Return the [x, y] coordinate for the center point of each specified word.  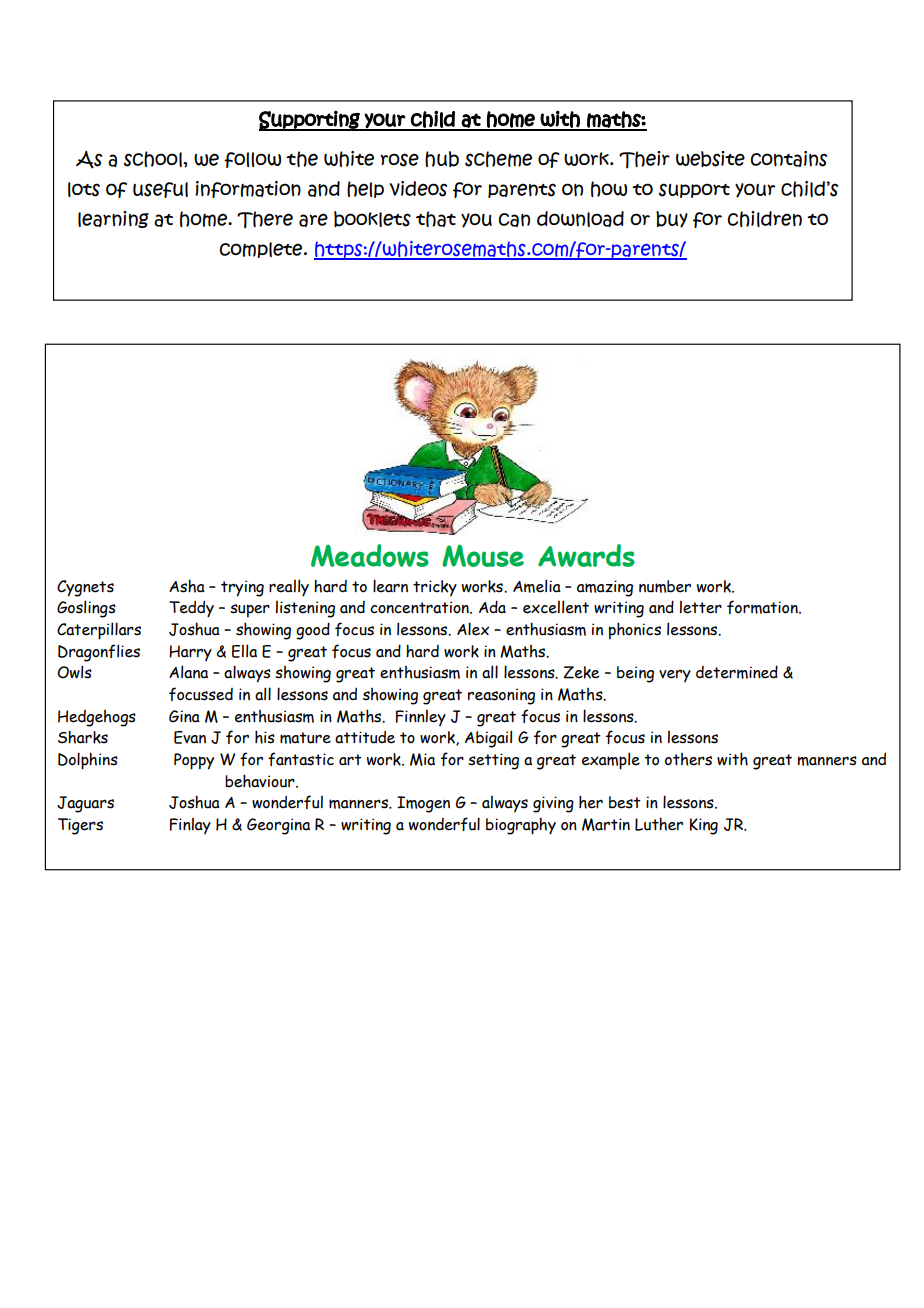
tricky [435, 588]
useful [160, 190]
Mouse [483, 555]
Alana [188, 672]
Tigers [80, 826]
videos [418, 189]
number [665, 586]
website [710, 159]
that [436, 219]
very [675, 675]
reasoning [501, 696]
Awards [586, 555]
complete [262, 250]
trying [242, 588]
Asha [187, 586]
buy [672, 219]
